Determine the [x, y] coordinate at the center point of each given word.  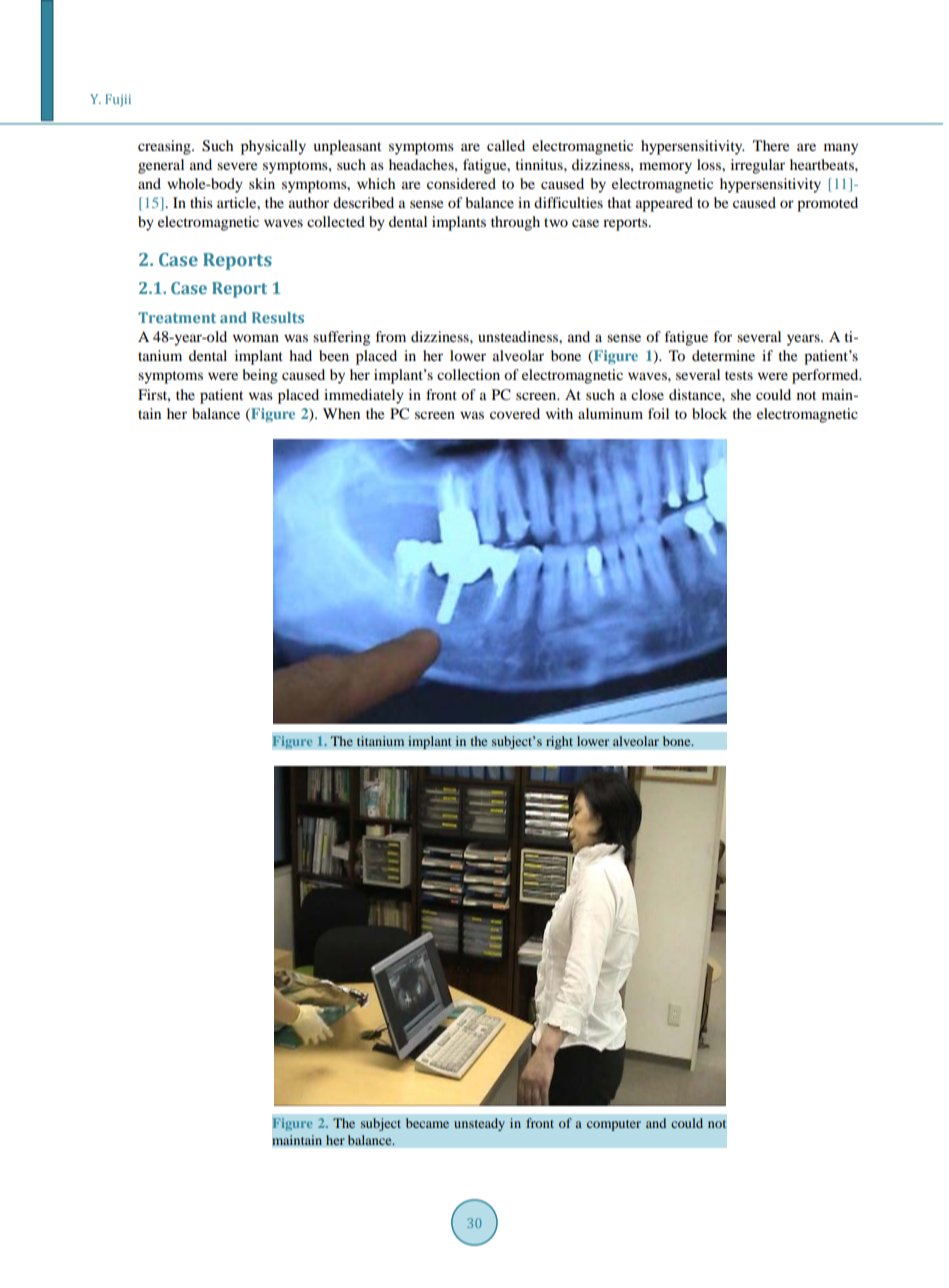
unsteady [479, 1124]
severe [237, 166]
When [341, 413]
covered [515, 413]
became [427, 1123]
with [559, 413]
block [709, 413]
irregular [758, 166]
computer [614, 1125]
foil [658, 413]
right [559, 742]
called [506, 145]
